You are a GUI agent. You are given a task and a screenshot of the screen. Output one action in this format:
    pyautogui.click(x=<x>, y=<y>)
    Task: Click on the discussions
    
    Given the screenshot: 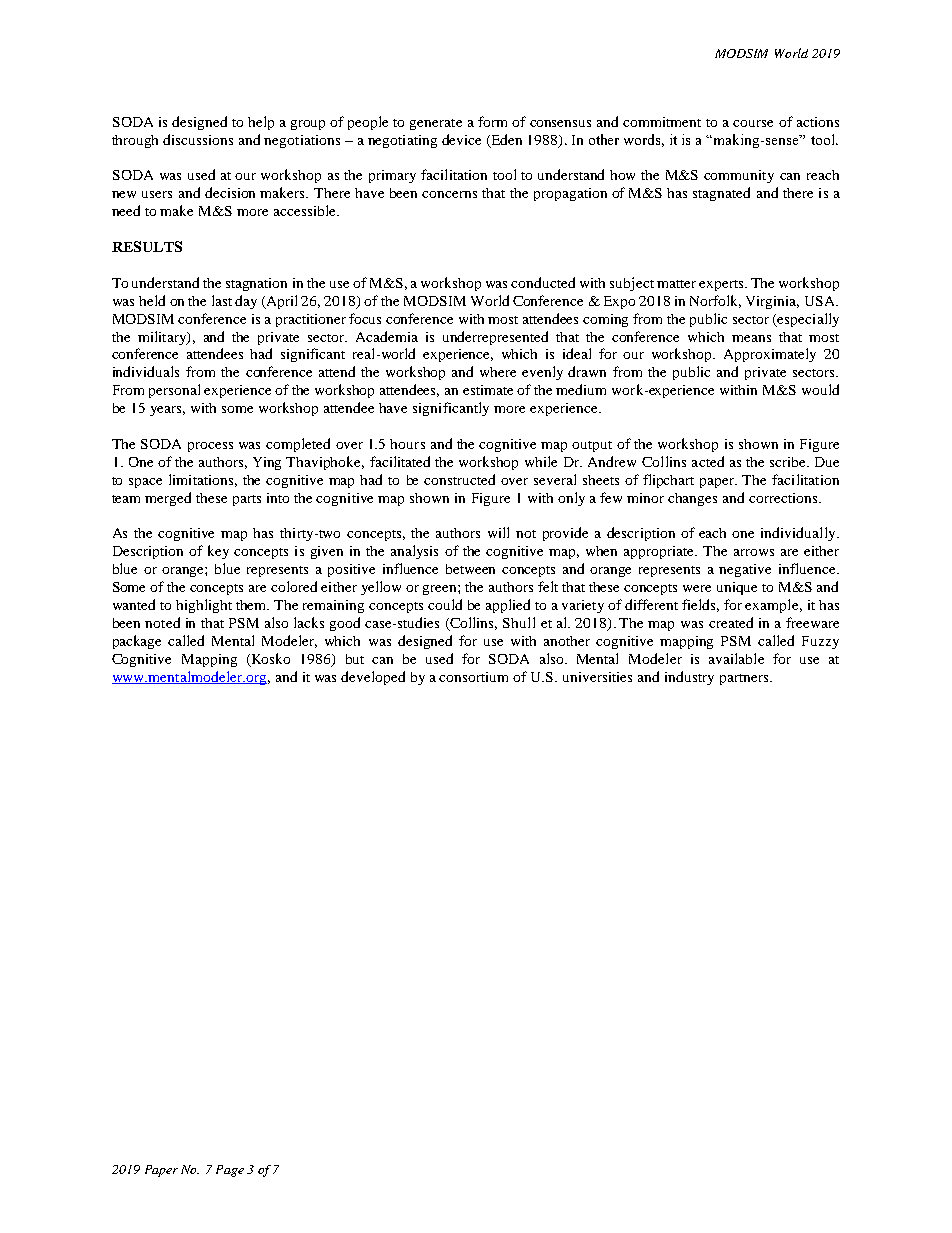 What is the action you would take?
    pyautogui.click(x=198, y=139)
